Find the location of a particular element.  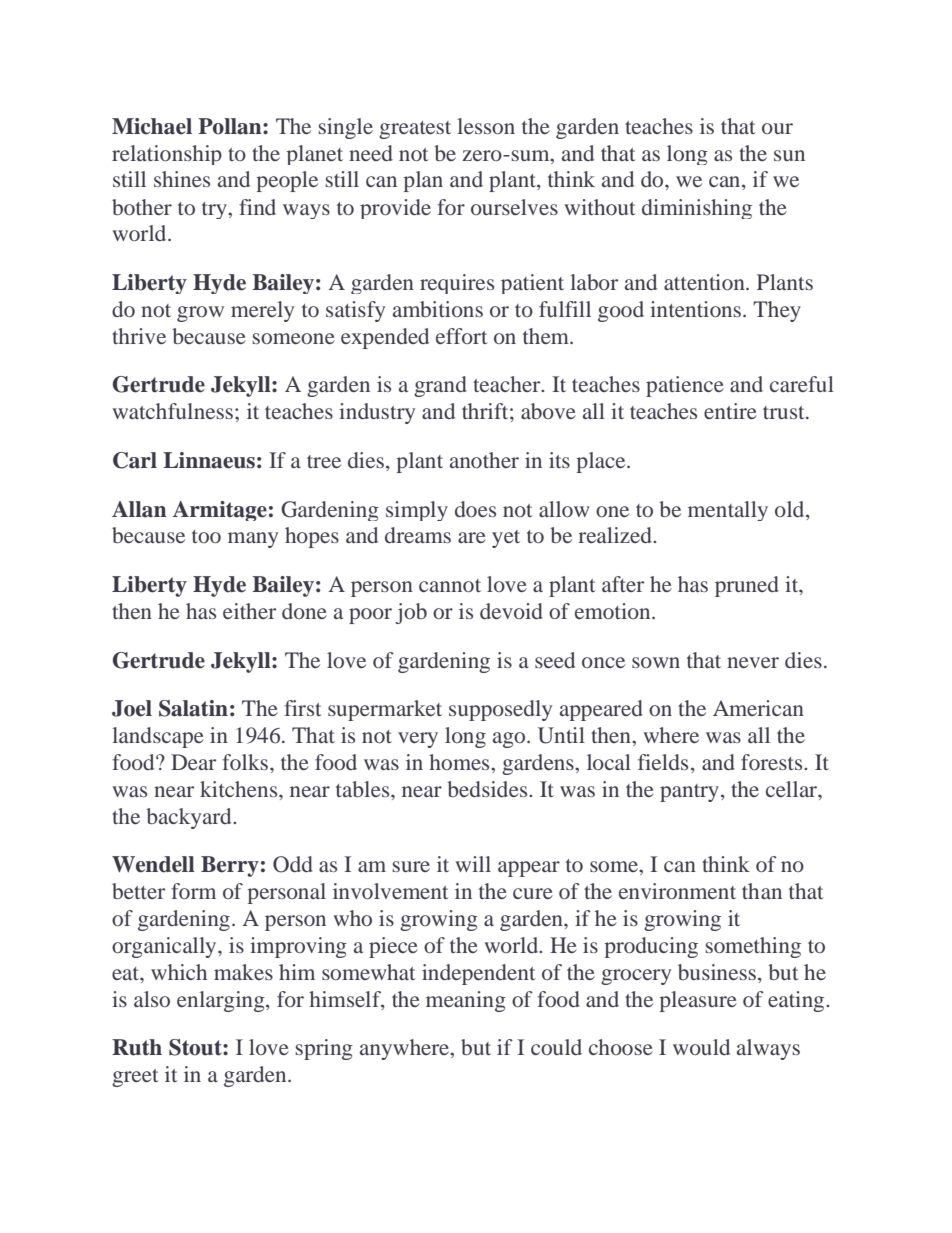

meaning is located at coordinates (466, 1001).
